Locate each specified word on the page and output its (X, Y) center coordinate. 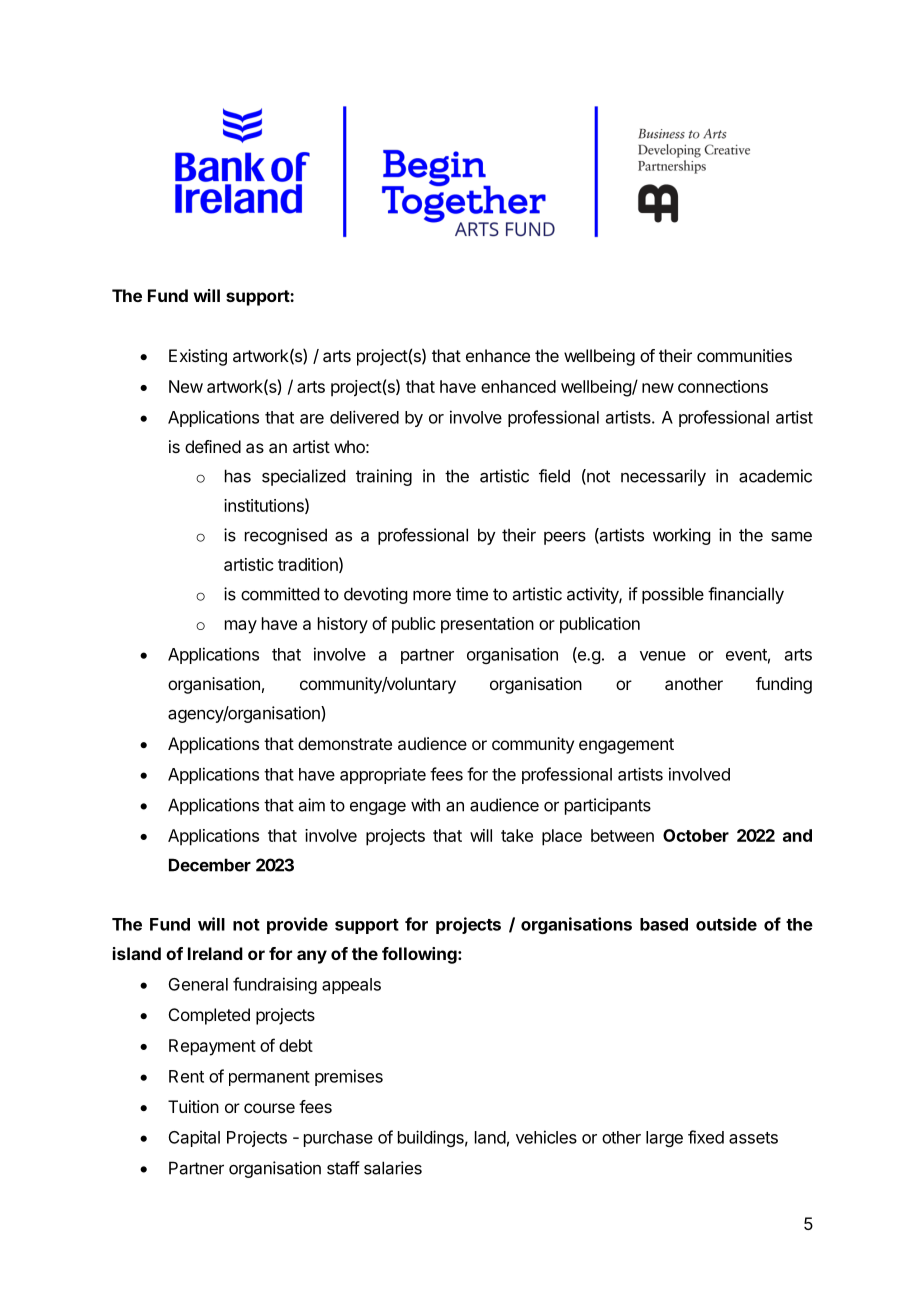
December (210, 865)
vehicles (546, 1137)
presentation (487, 625)
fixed (706, 1137)
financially (746, 595)
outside (726, 924)
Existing (198, 357)
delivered (364, 417)
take (517, 835)
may (241, 627)
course (269, 1108)
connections (723, 386)
